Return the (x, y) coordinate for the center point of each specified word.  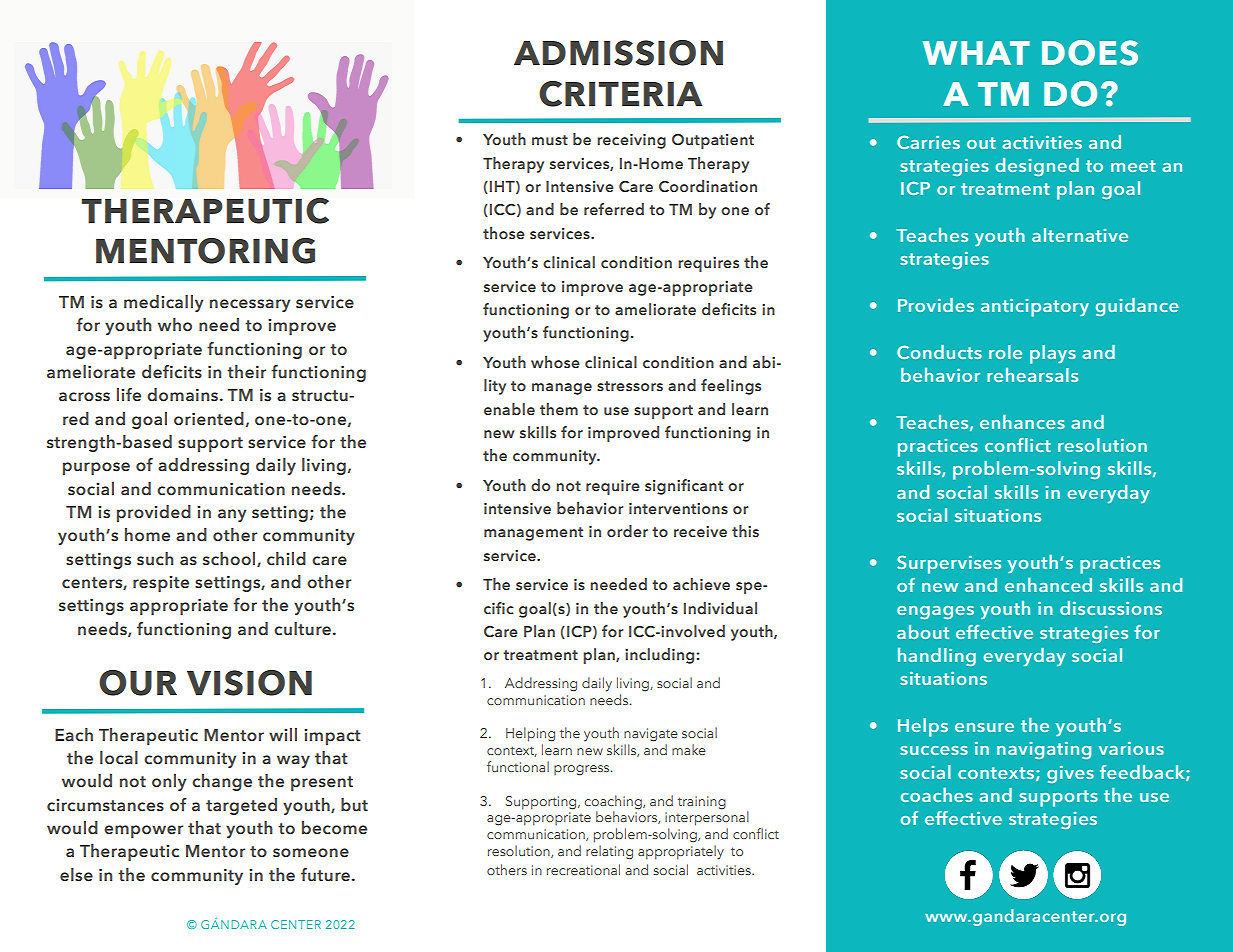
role (1005, 352)
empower (143, 831)
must (550, 140)
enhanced (1048, 584)
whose (555, 362)
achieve (701, 584)
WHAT (976, 53)
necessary (250, 305)
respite (161, 584)
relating (609, 852)
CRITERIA (621, 94)
